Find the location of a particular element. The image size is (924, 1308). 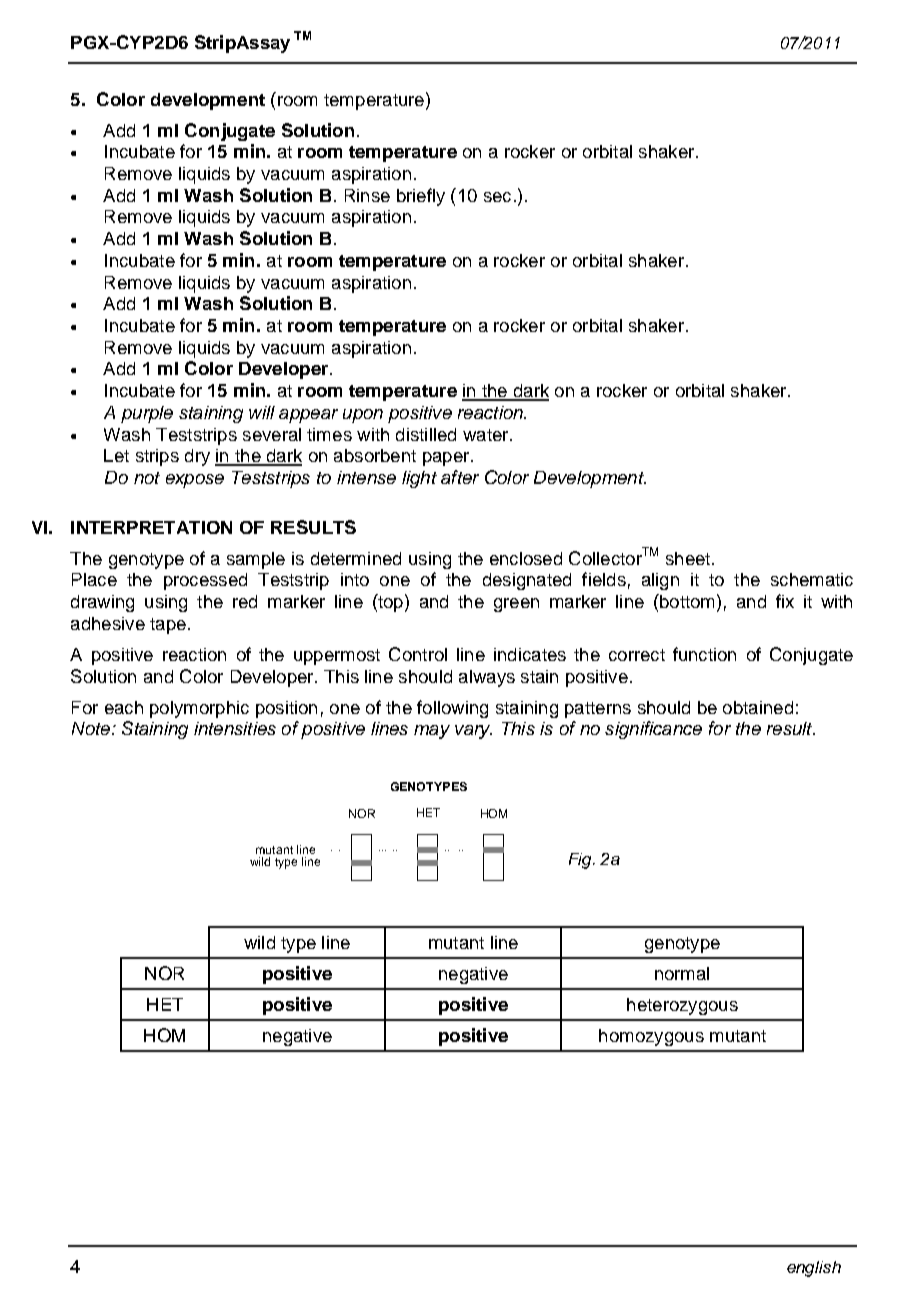

sheet is located at coordinates (689, 558).
